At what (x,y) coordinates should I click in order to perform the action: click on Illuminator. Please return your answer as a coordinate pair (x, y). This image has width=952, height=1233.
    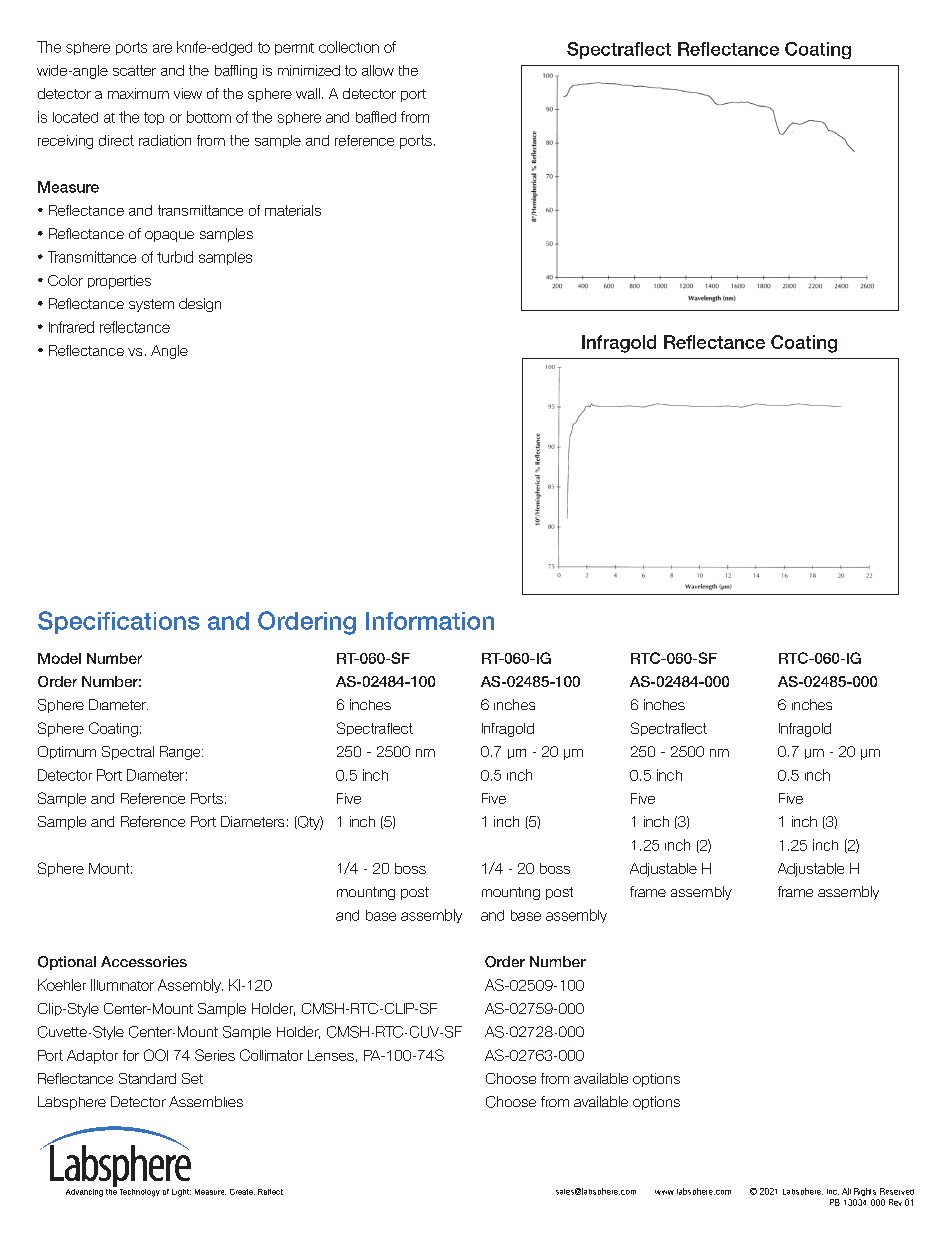
    Looking at the image, I should click on (122, 985).
